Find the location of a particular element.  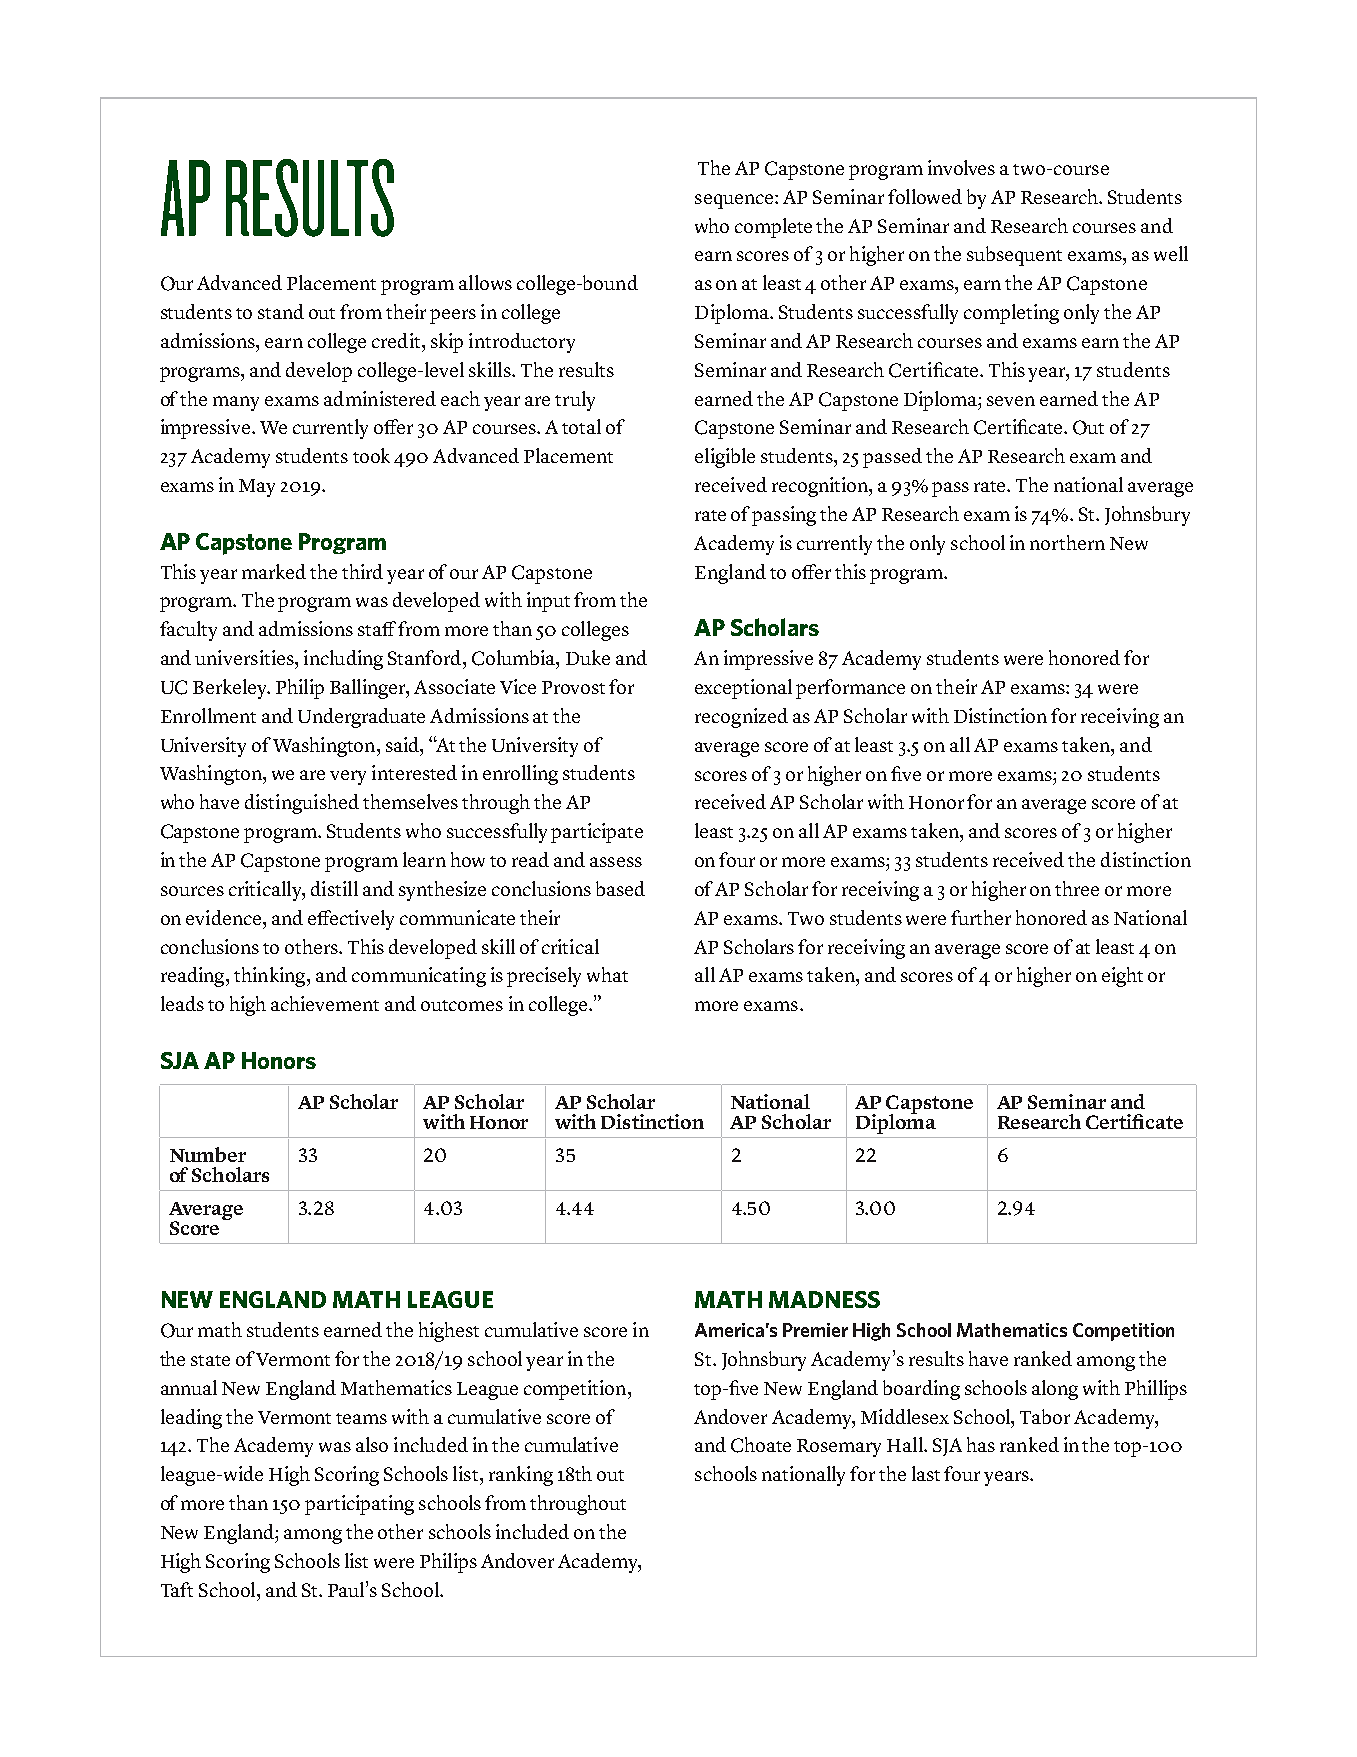

sequence is located at coordinates (735, 201).
